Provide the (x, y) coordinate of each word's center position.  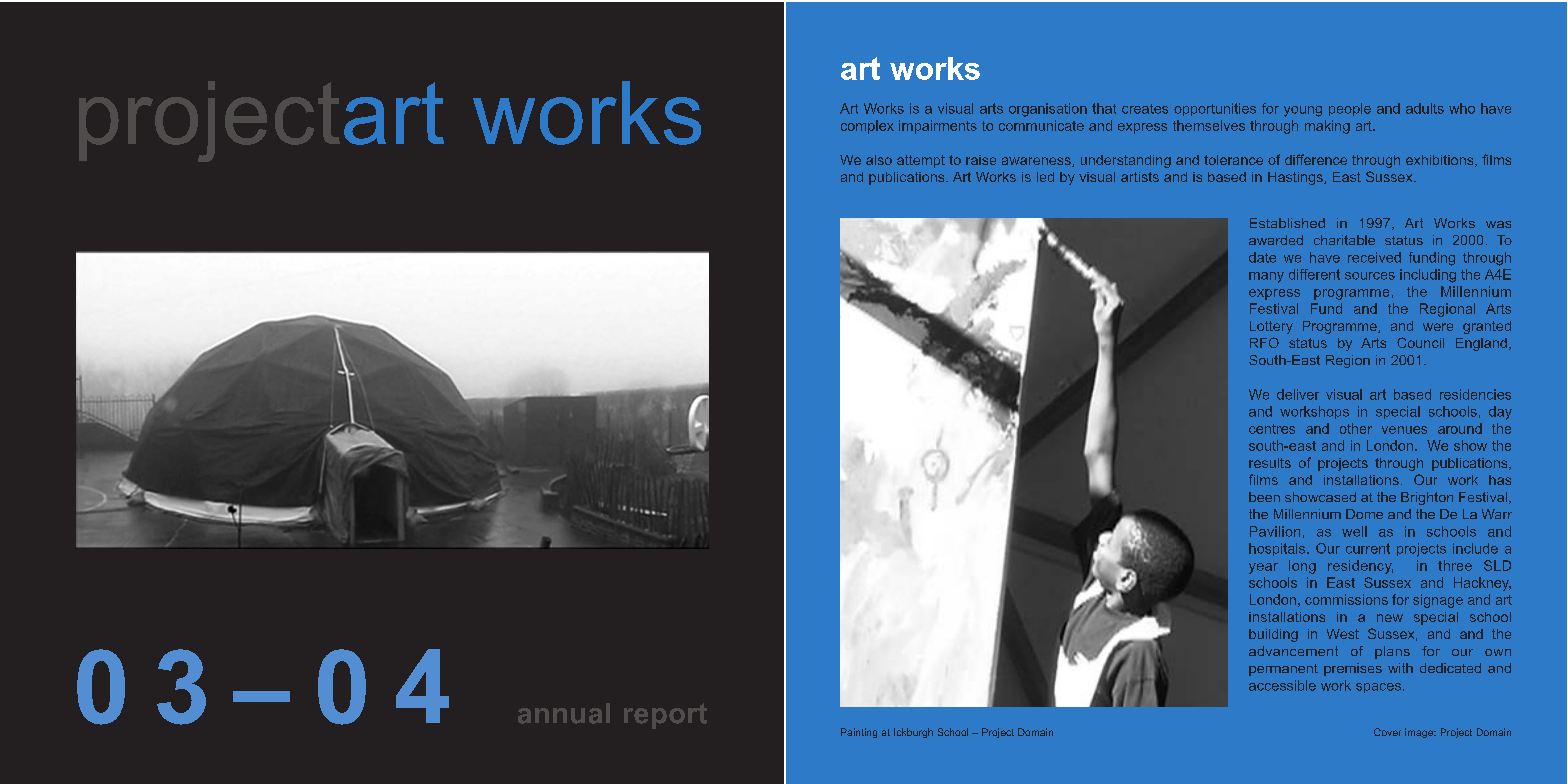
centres (1272, 429)
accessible (1282, 685)
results (1270, 463)
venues (1404, 430)
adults (1425, 108)
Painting (859, 733)
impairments (938, 127)
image (1420, 733)
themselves (1209, 125)
